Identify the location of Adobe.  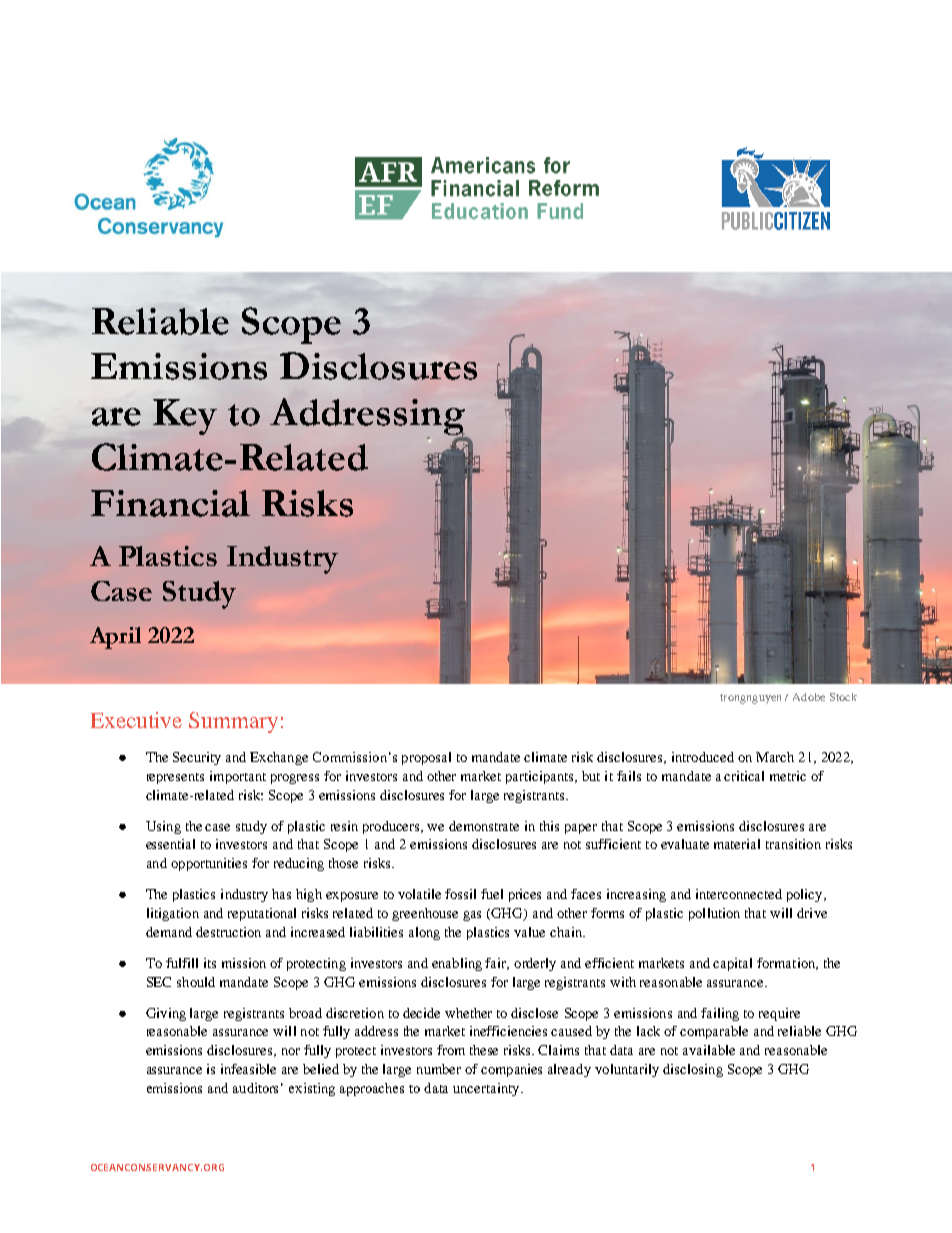
(809, 697).
